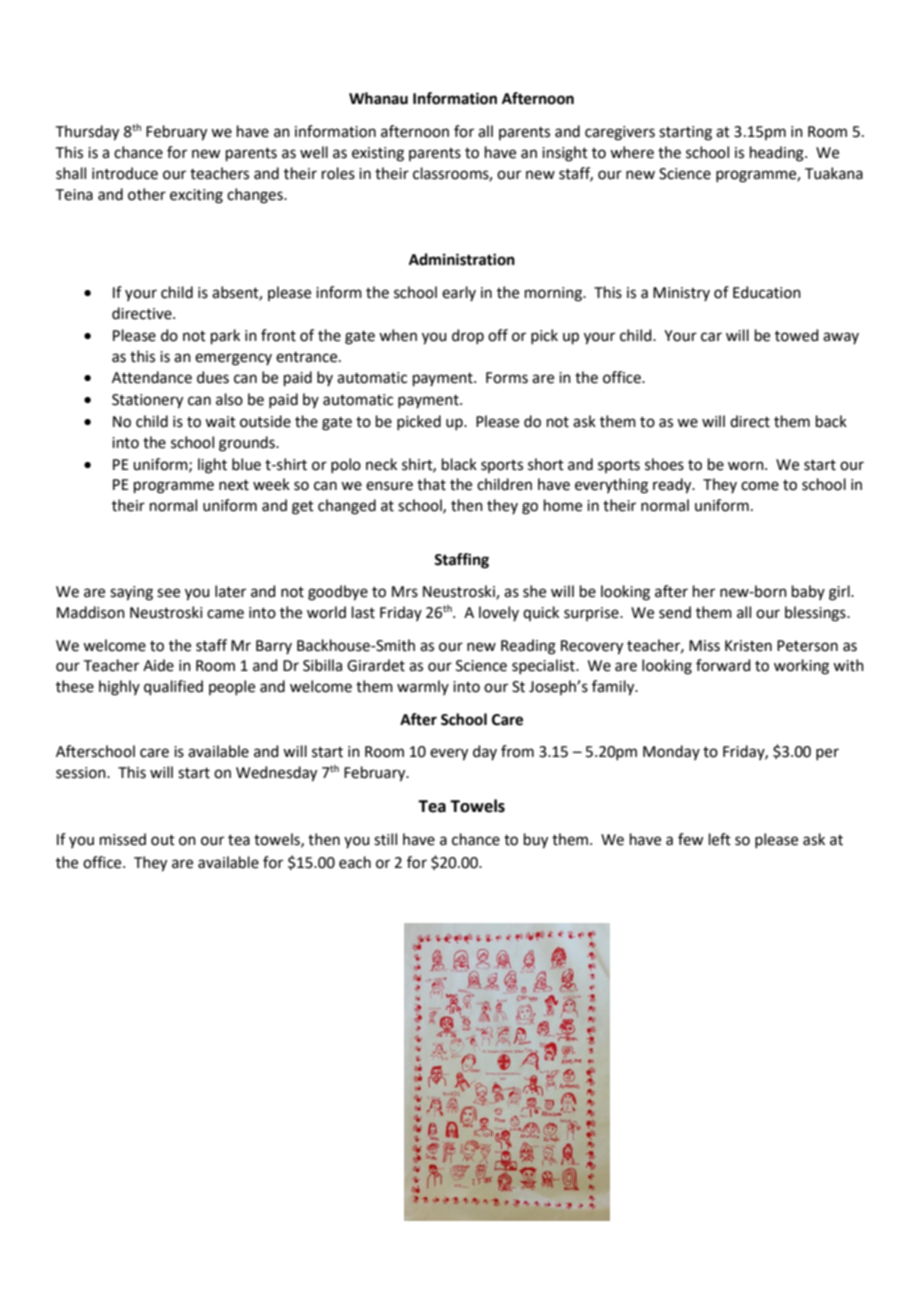  I want to click on black, so click(459, 464).
